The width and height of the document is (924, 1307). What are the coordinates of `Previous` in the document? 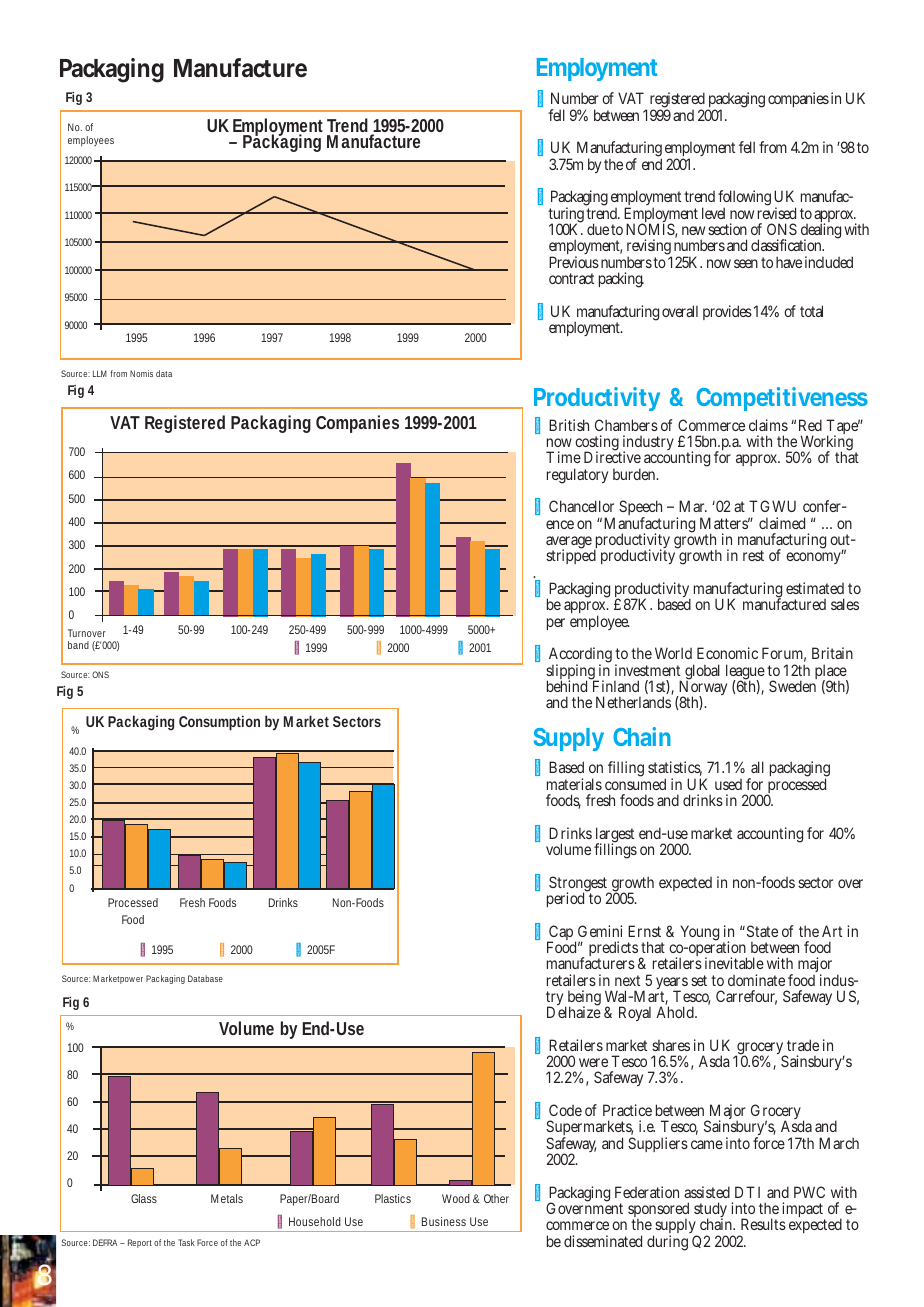 It's located at (574, 262).
